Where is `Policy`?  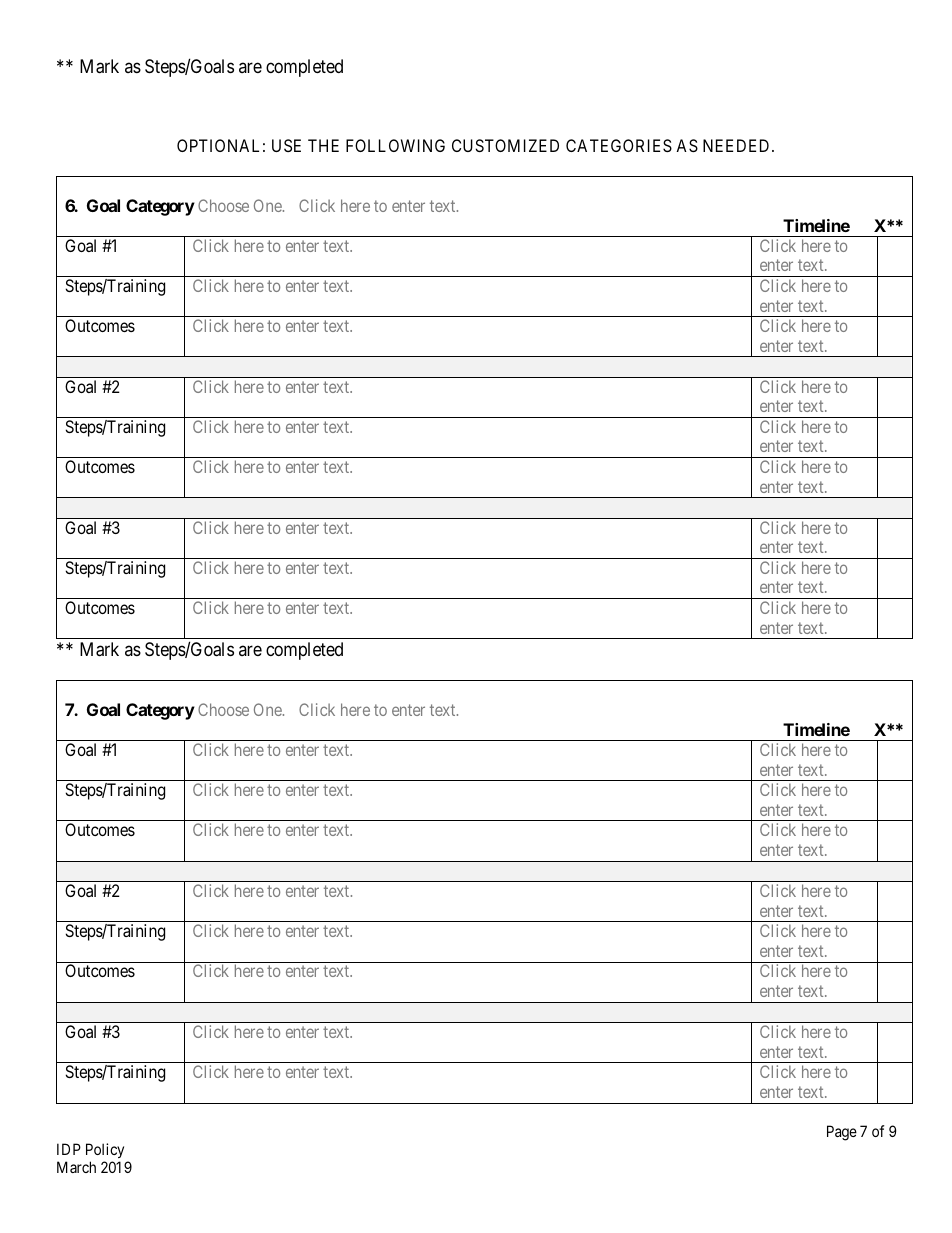 Policy is located at coordinates (105, 1150).
